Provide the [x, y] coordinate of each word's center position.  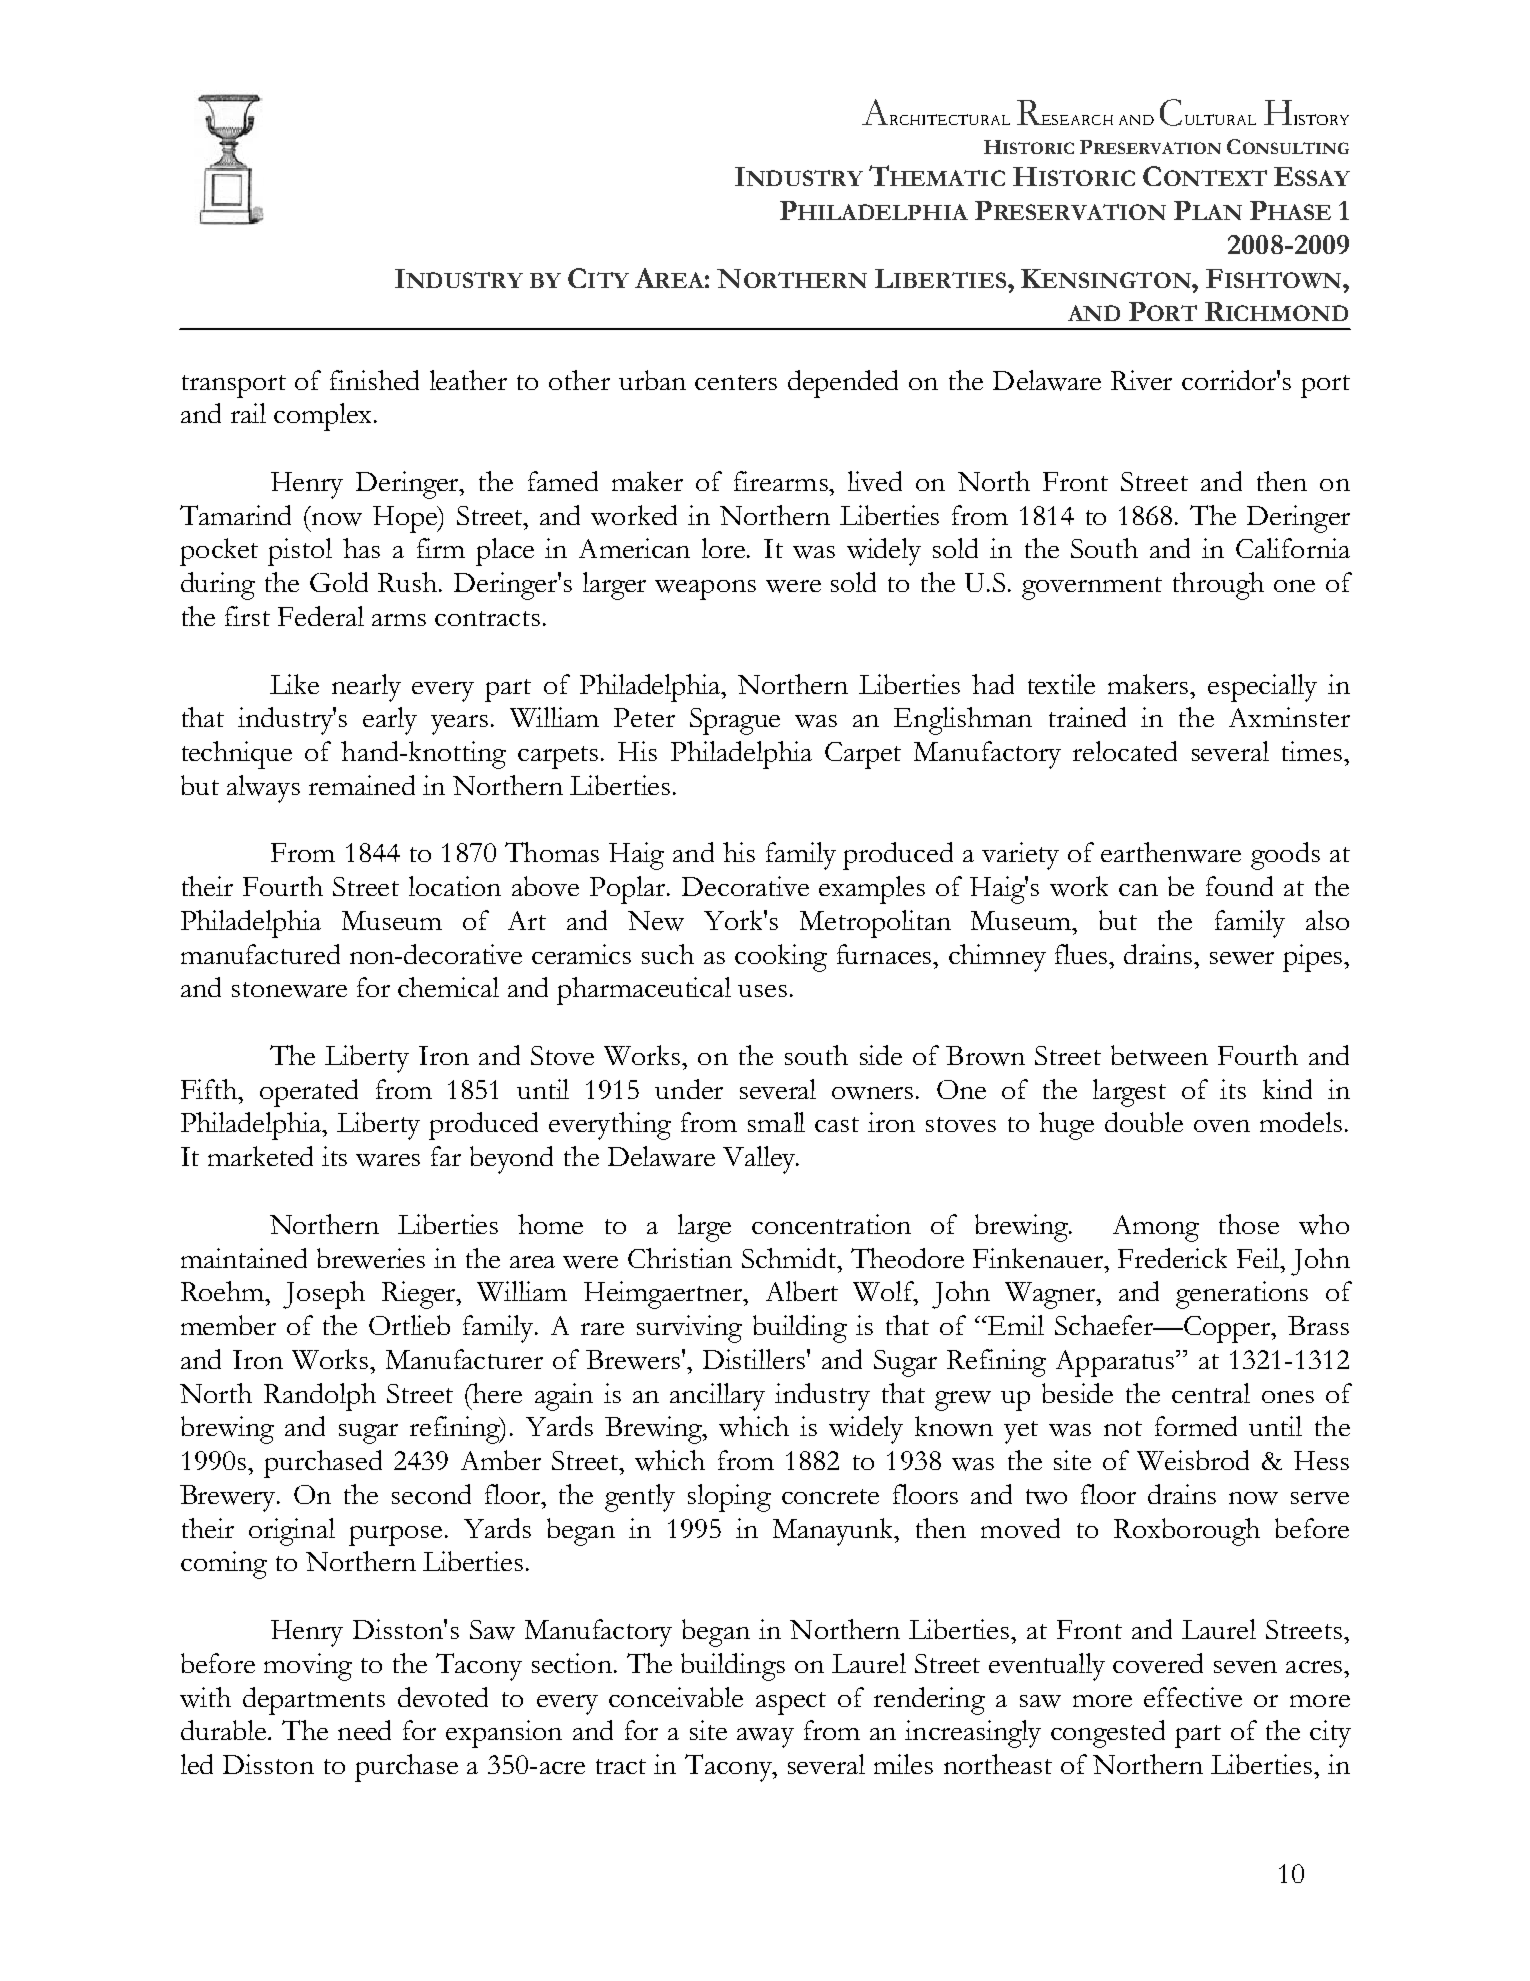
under [689, 1089]
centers [736, 382]
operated [309, 1093]
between [1159, 1055]
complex [324, 417]
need [364, 1730]
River [1141, 380]
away [765, 1738]
